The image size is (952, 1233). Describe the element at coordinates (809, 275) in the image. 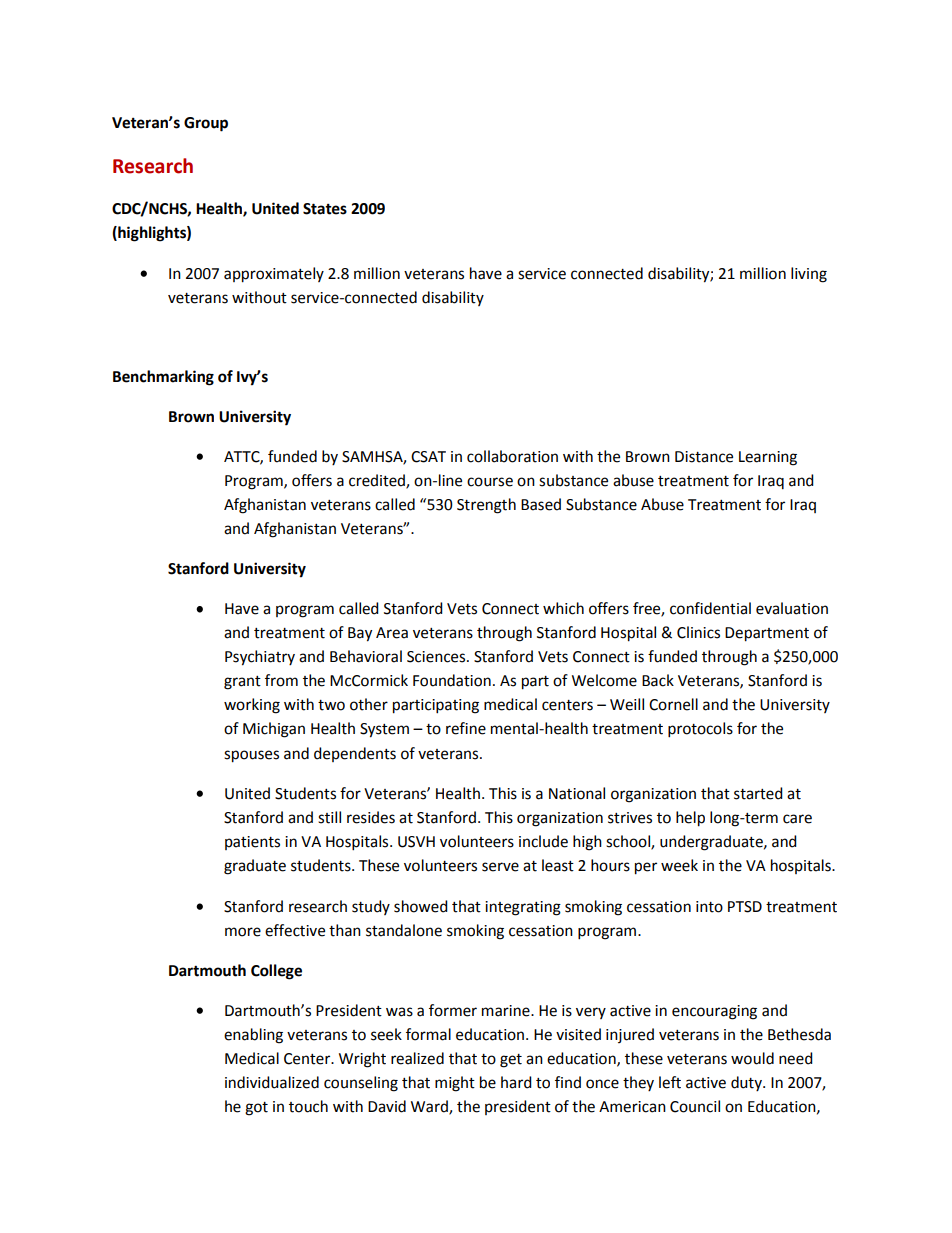

I see `living` at that location.
